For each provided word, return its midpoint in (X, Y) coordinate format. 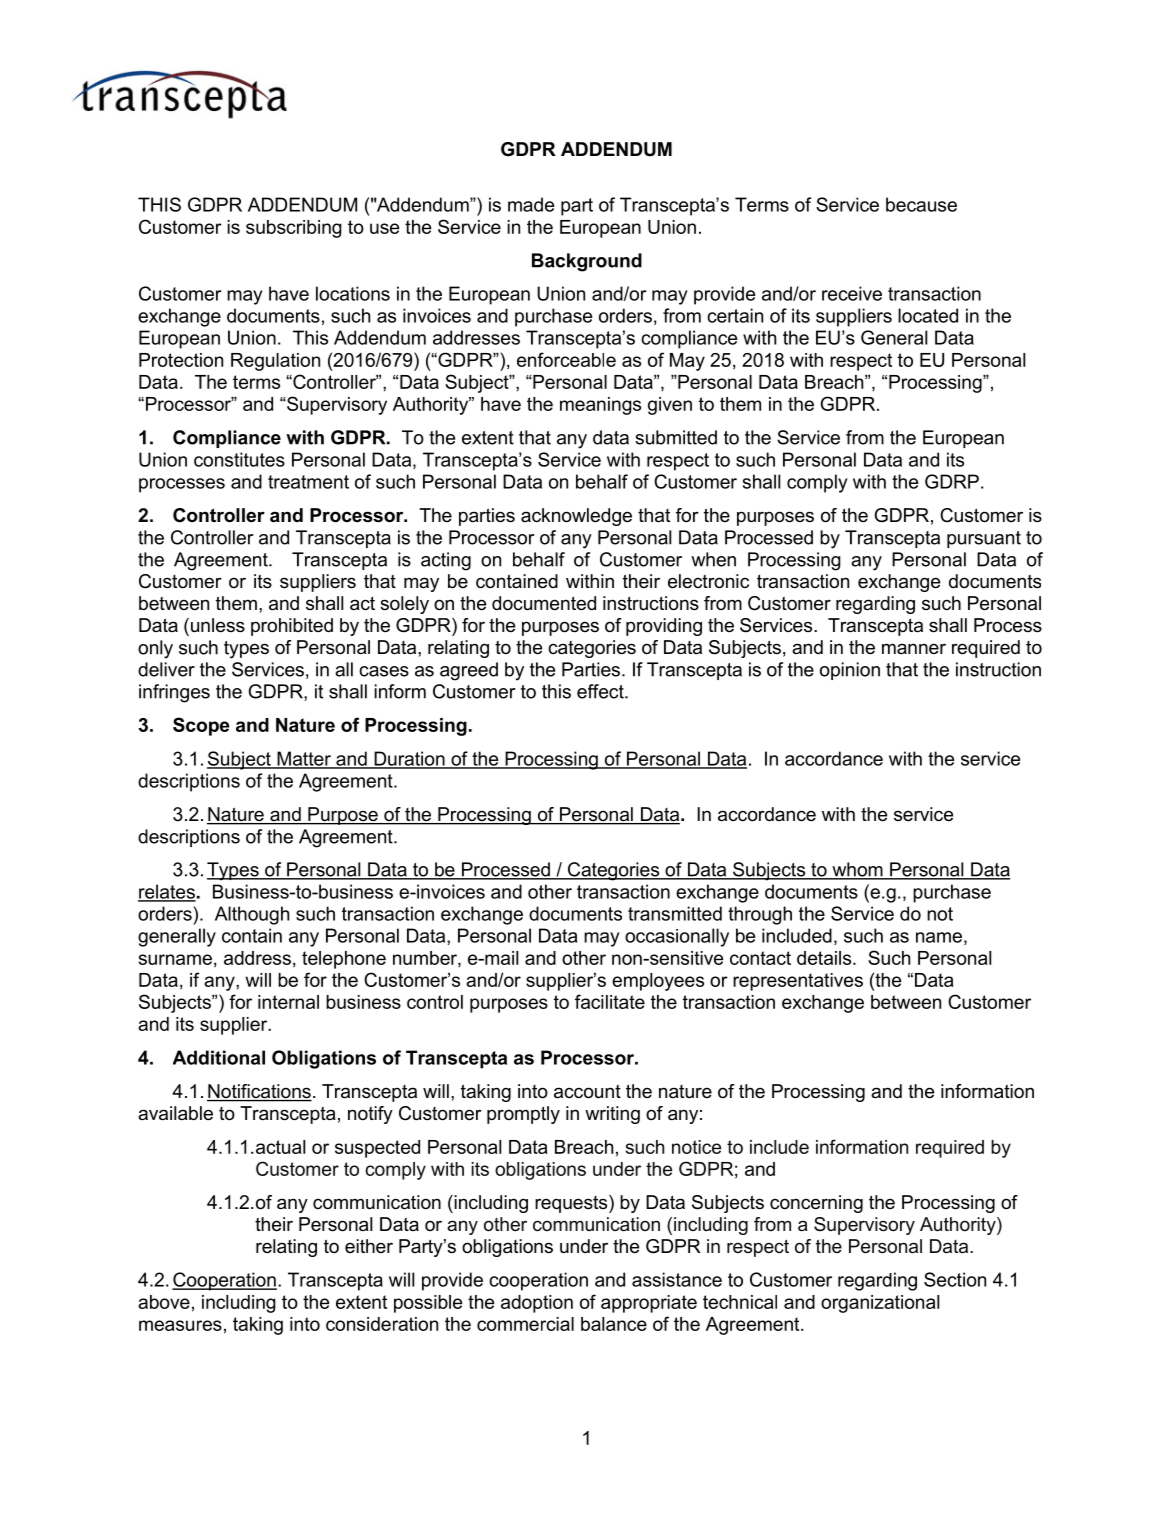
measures (180, 1325)
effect (601, 691)
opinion (850, 671)
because (921, 204)
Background (587, 262)
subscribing (294, 229)
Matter (304, 759)
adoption (537, 1304)
